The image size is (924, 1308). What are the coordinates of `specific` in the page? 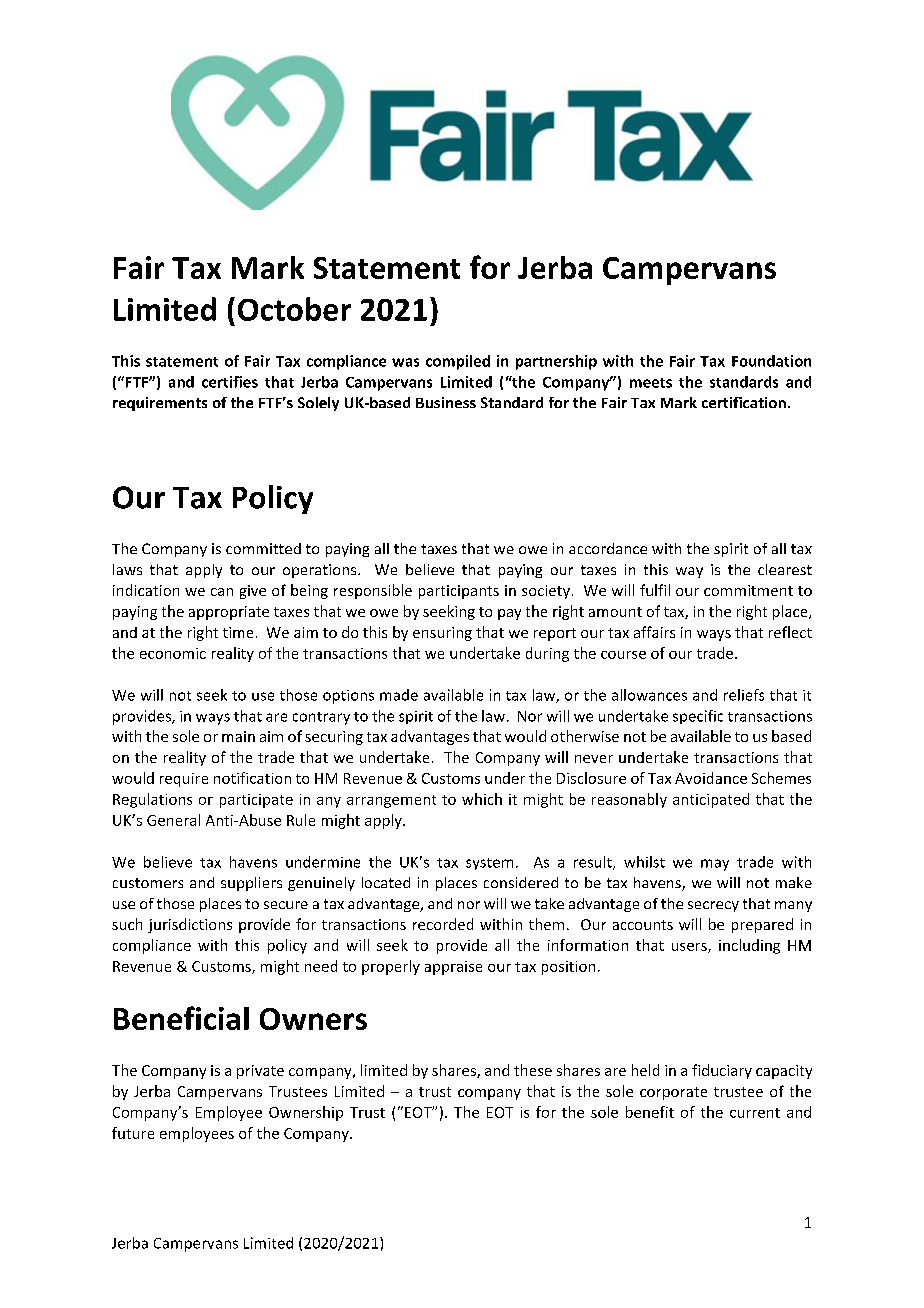 It's located at (698, 717).
